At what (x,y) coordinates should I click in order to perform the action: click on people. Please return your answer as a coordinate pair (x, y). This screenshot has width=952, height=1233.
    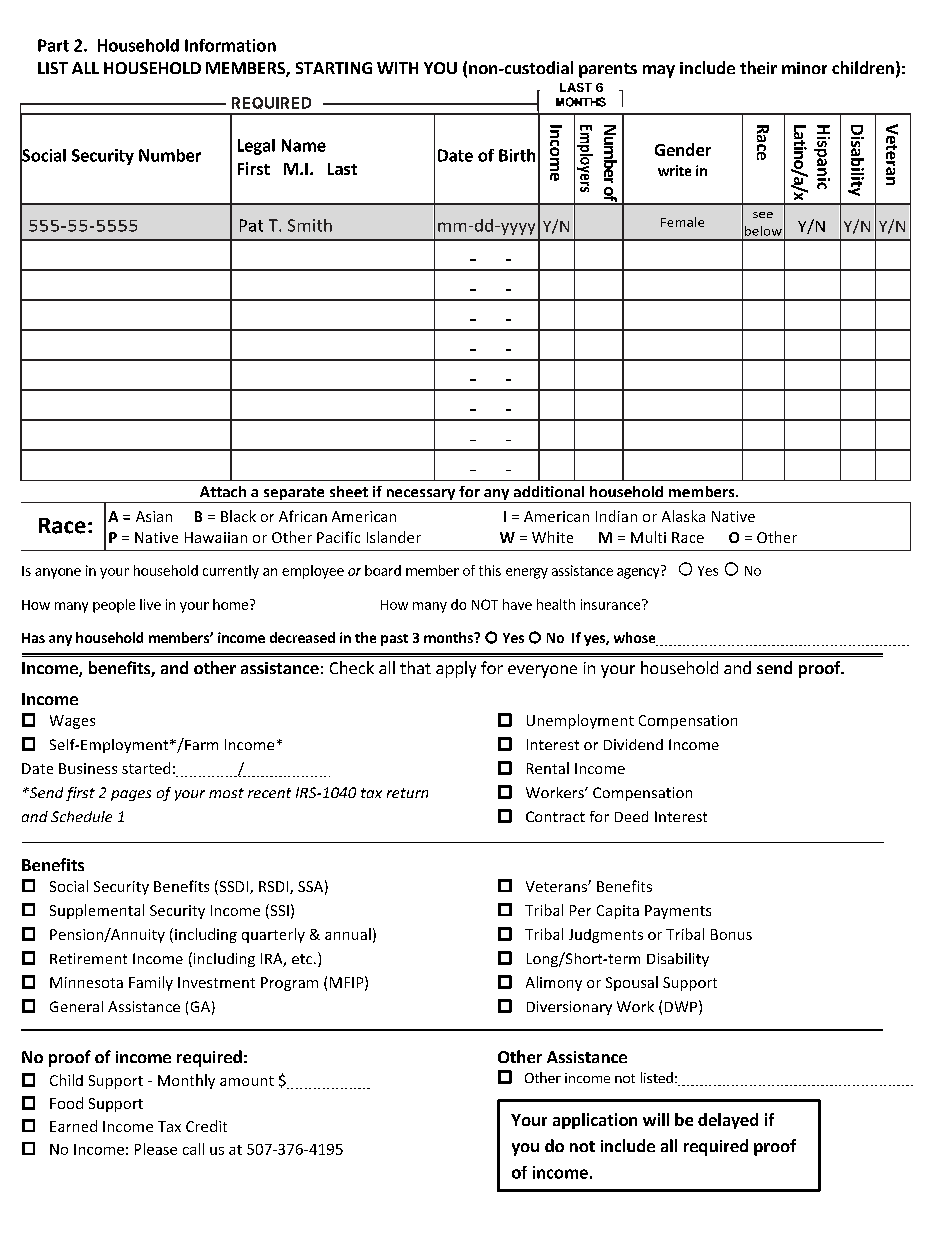
    Looking at the image, I should click on (114, 606).
